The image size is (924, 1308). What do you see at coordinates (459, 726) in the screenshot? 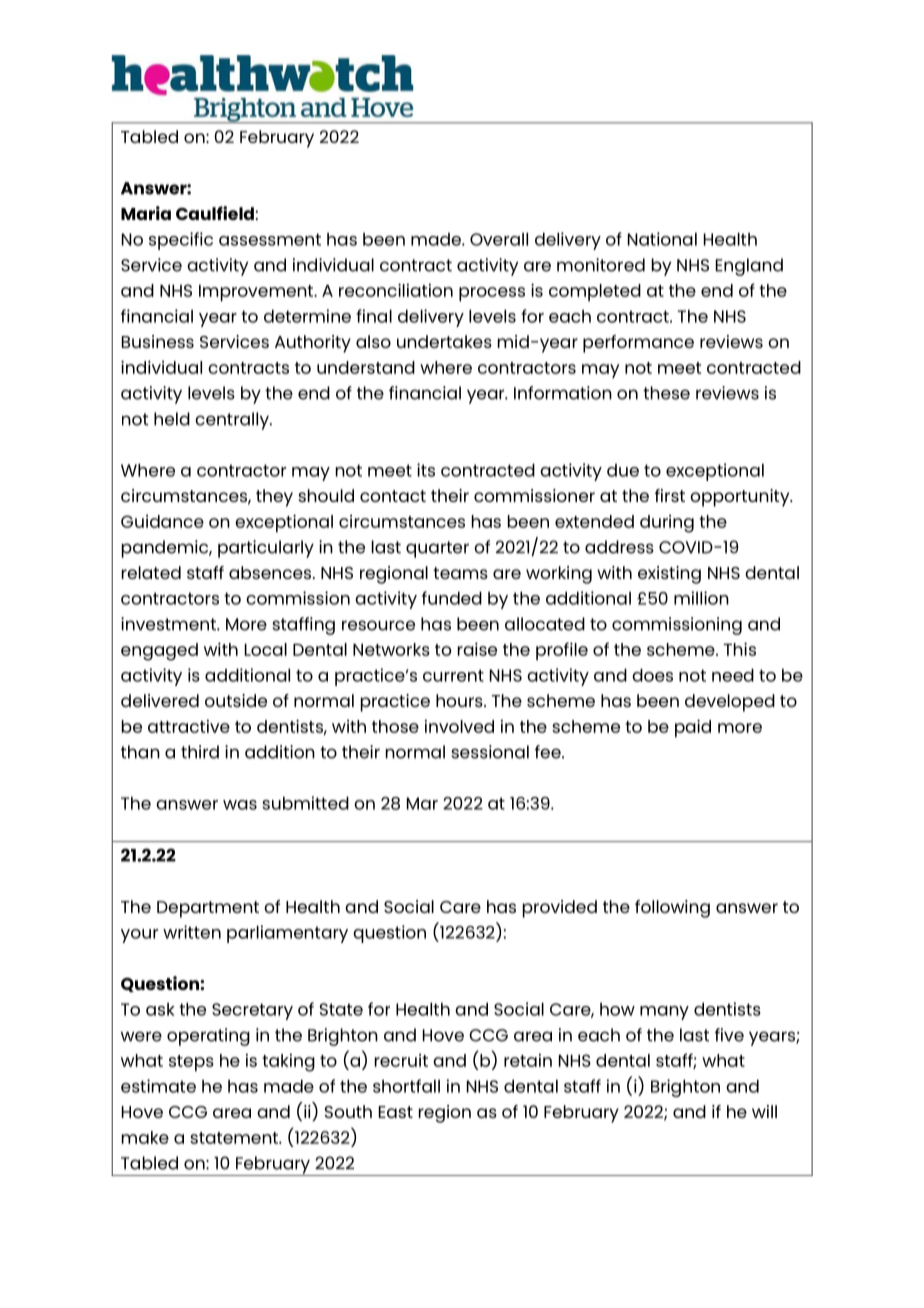
I see `involved` at bounding box center [459, 726].
